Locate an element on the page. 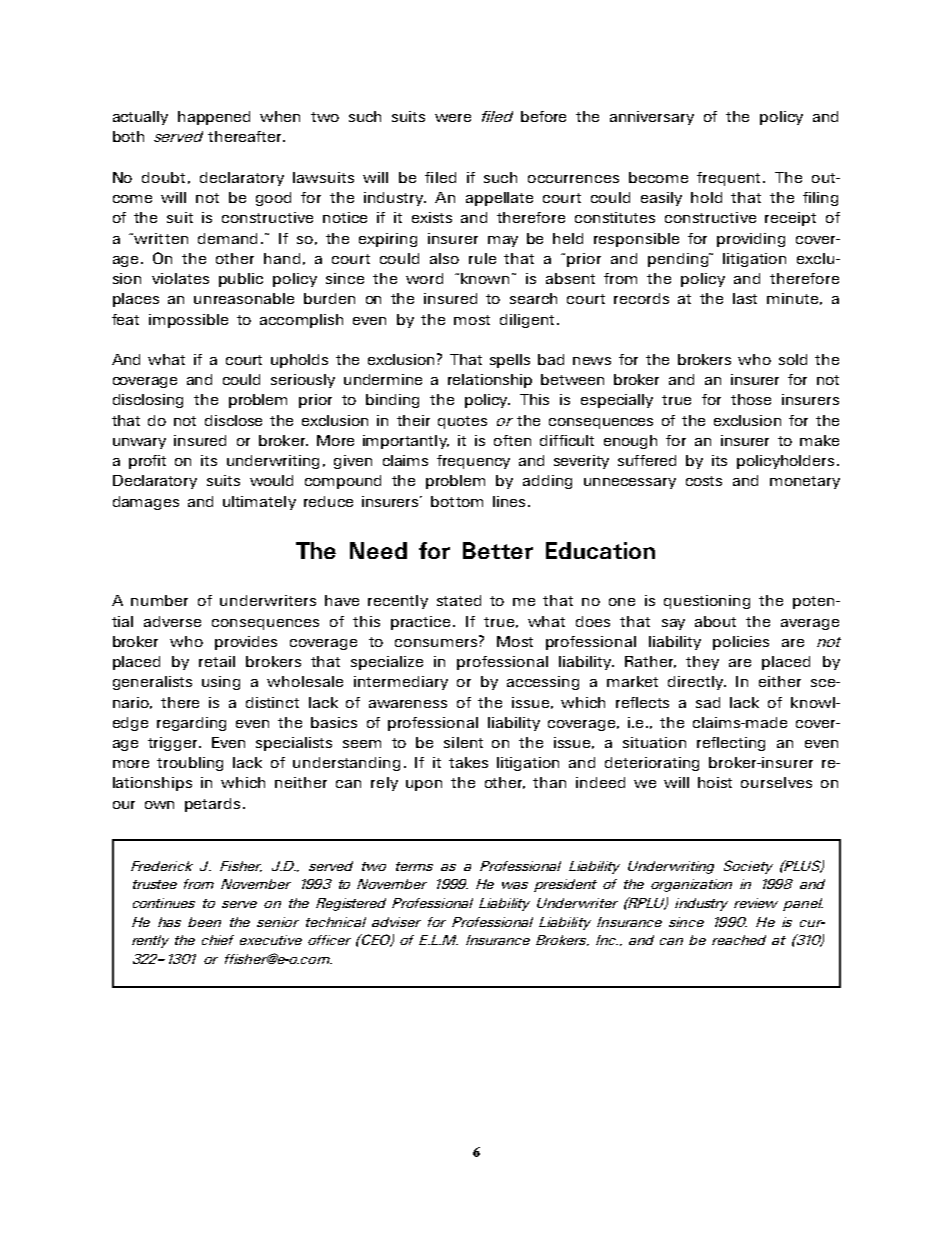  happened is located at coordinates (214, 118).
